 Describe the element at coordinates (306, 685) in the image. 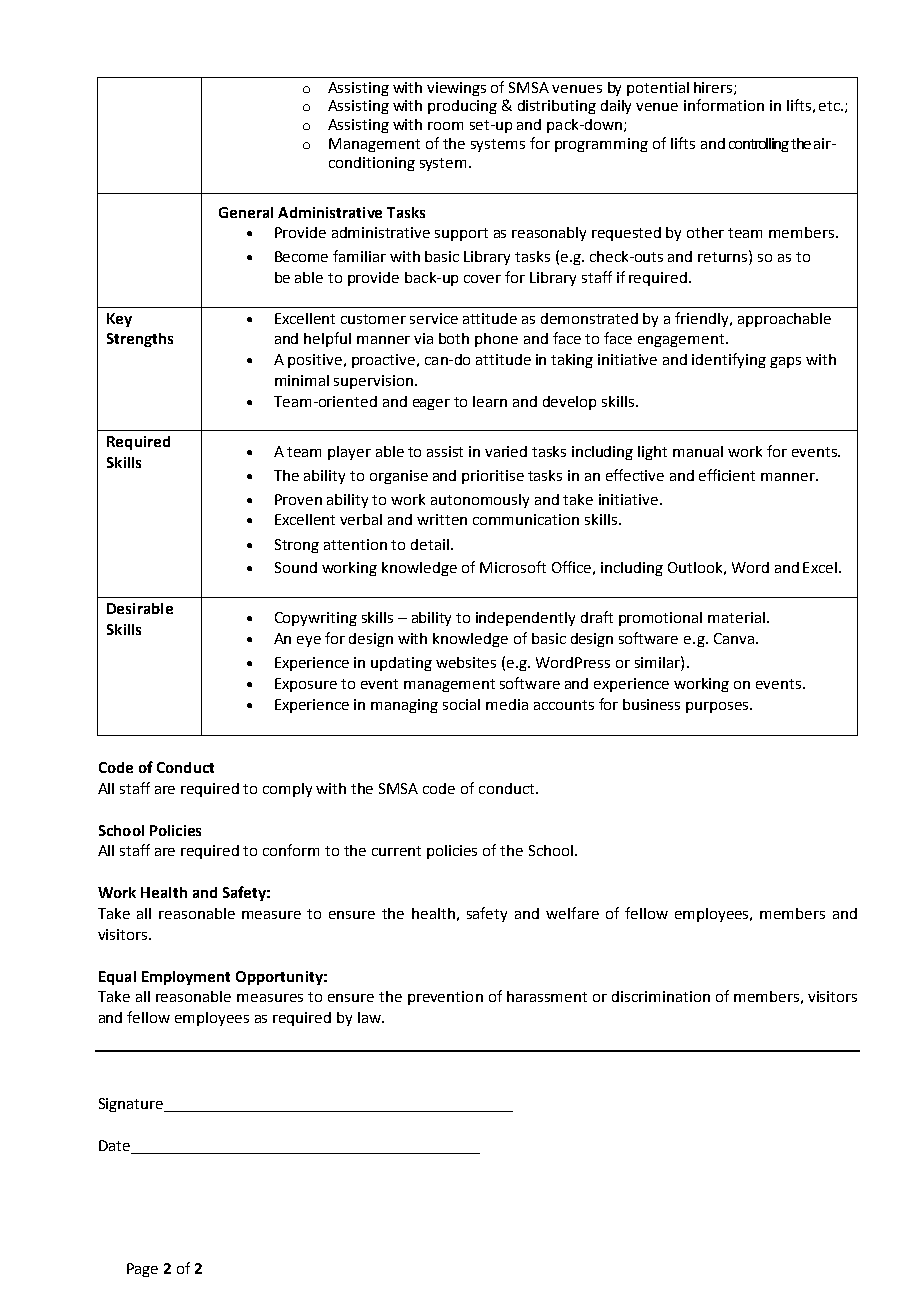

I see `Exposure` at that location.
